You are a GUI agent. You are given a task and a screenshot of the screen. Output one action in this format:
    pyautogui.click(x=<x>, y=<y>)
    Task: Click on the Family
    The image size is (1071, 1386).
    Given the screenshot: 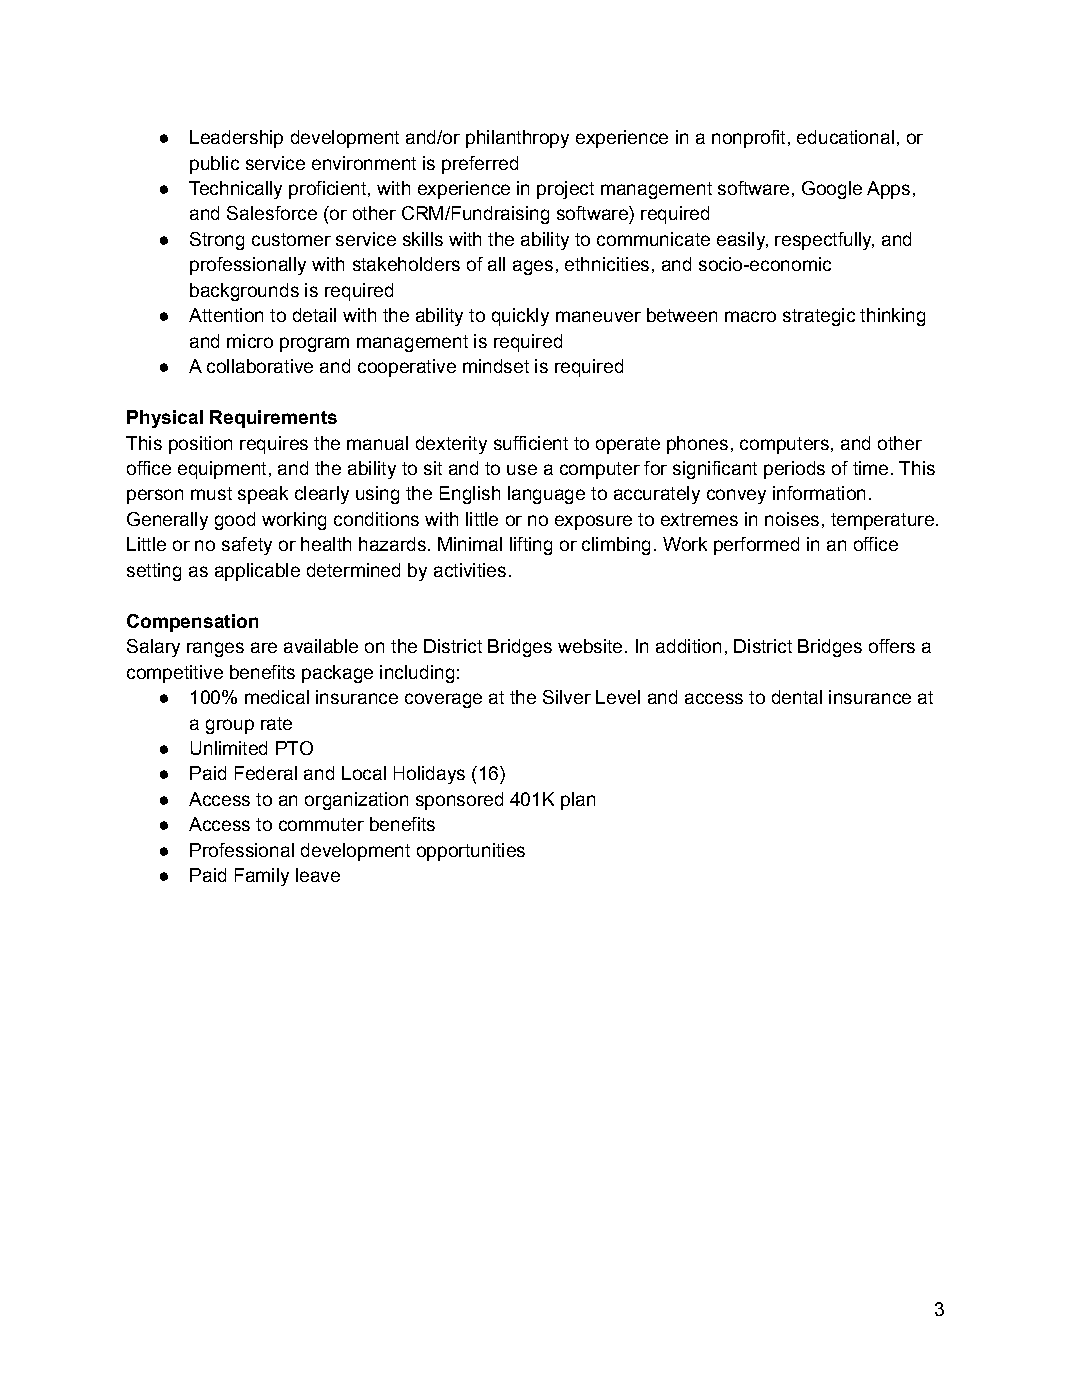 What is the action you would take?
    pyautogui.click(x=262, y=877)
